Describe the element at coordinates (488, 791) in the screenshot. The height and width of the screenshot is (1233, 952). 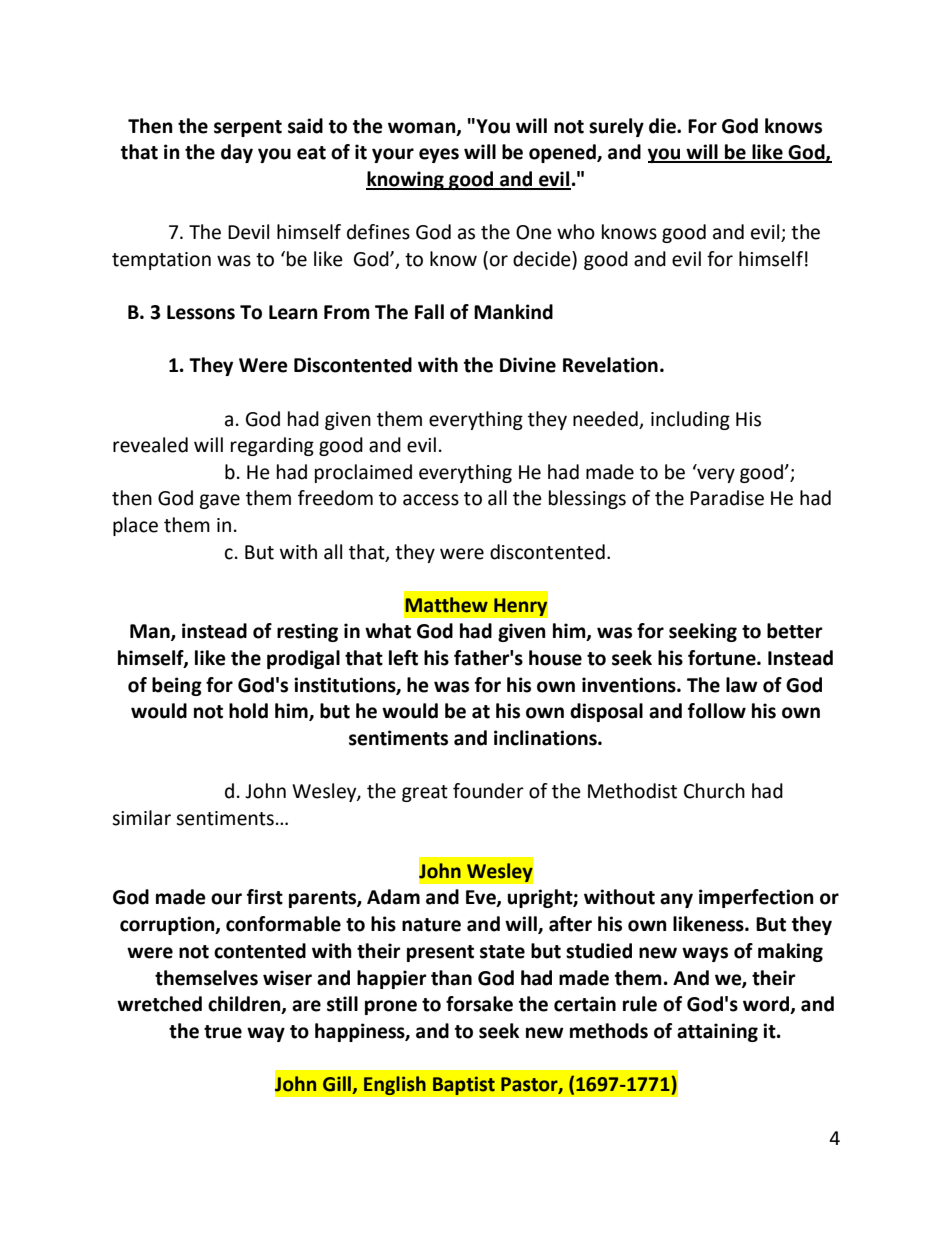
I see `founder` at that location.
